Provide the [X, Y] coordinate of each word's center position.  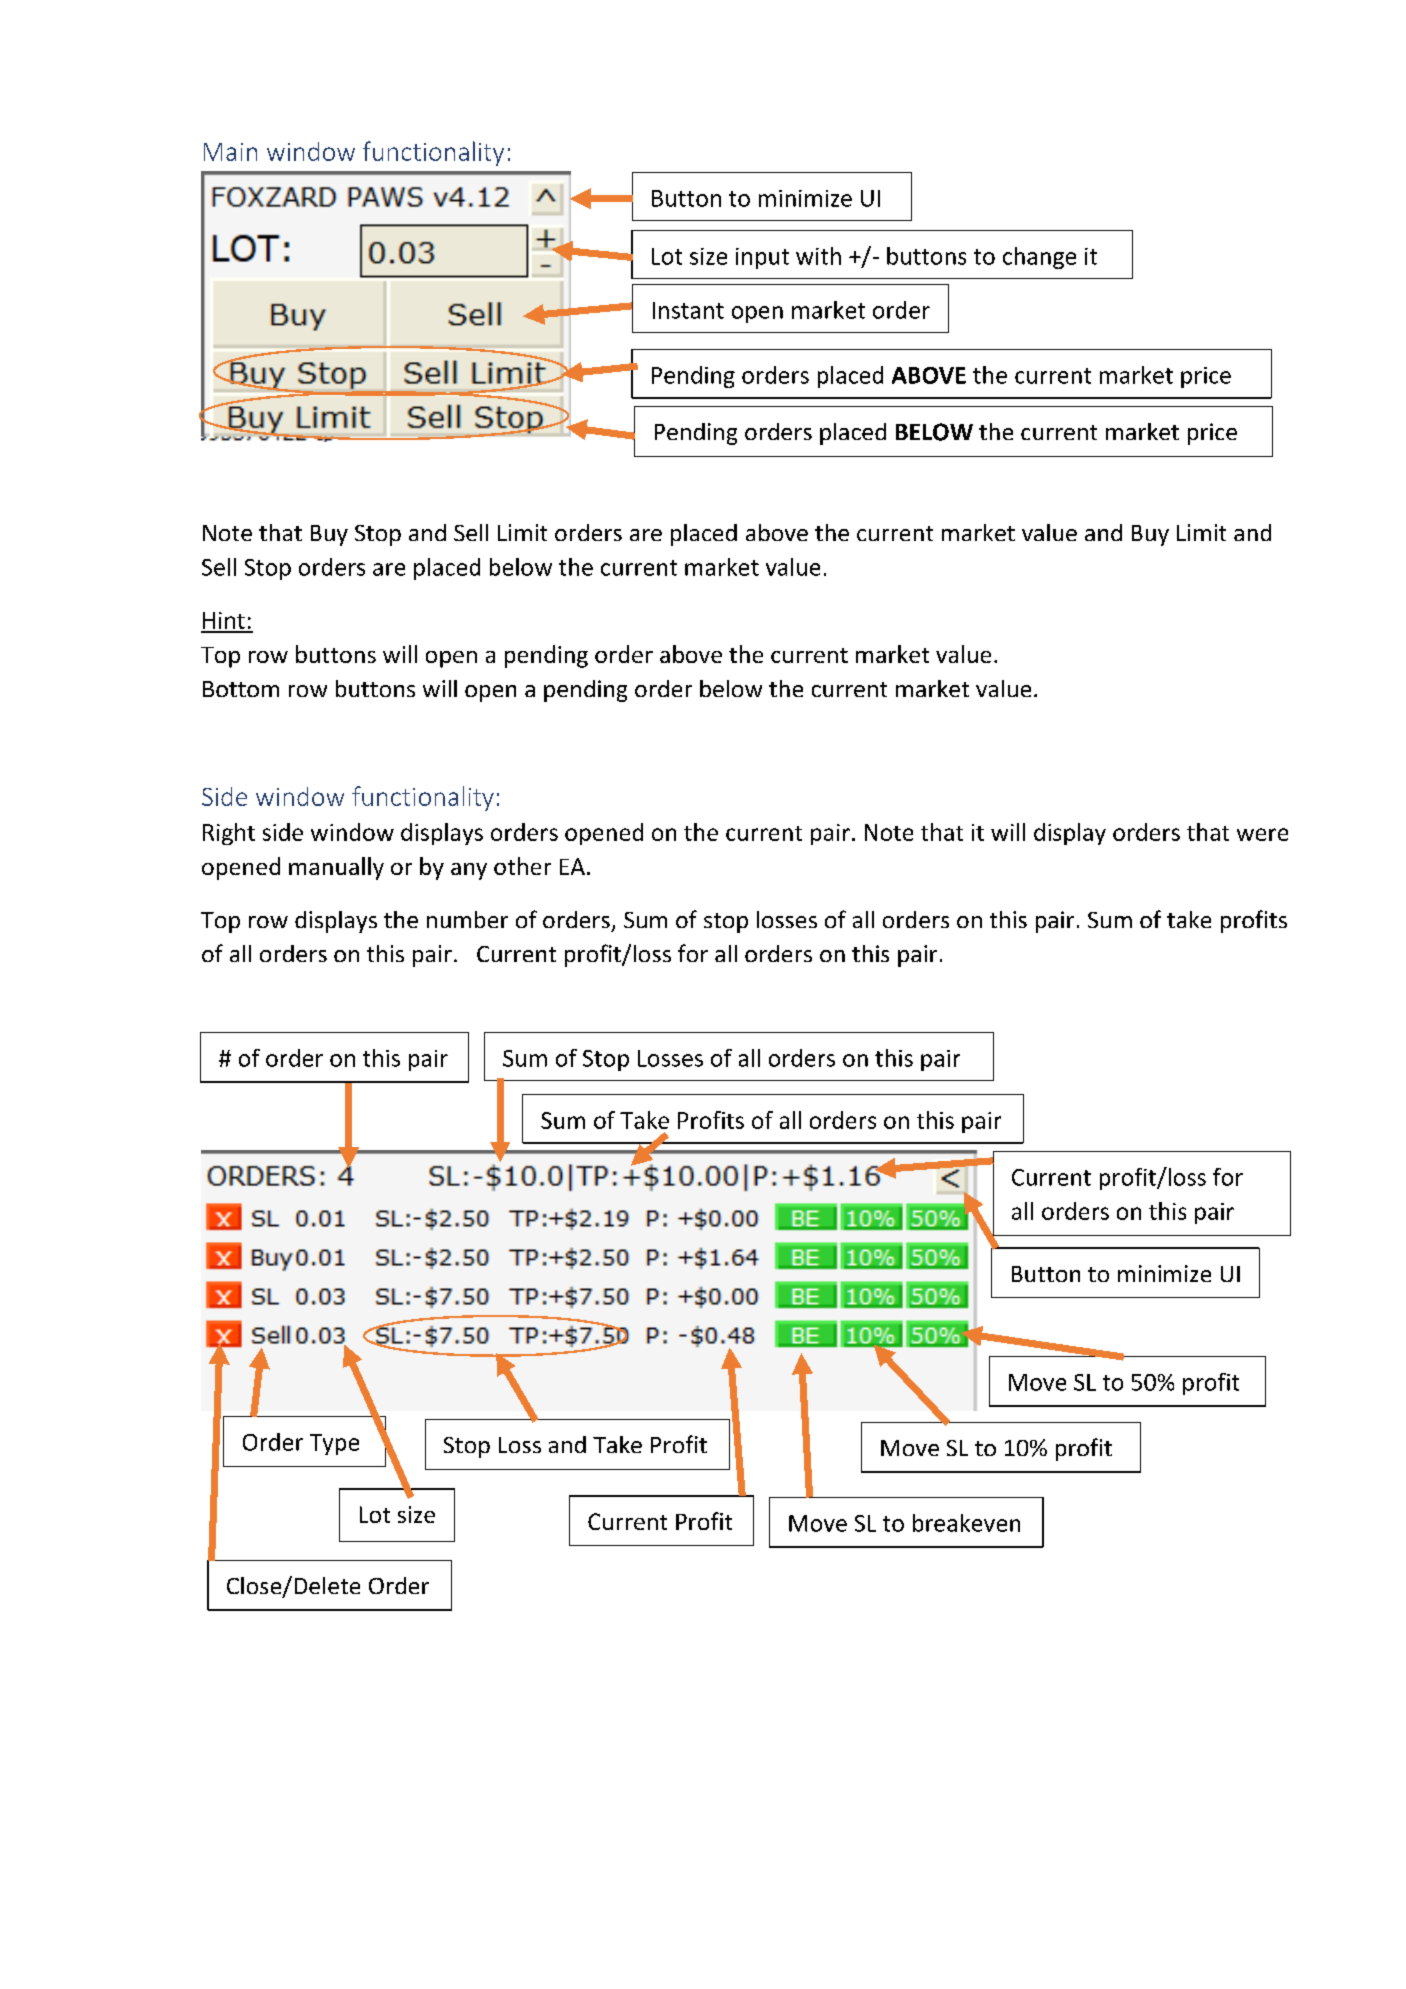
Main [230, 152]
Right [229, 834]
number [467, 919]
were [1262, 834]
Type [334, 1444]
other [522, 866]
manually [336, 868]
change [1039, 258]
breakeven [966, 1523]
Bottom [241, 689]
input [762, 258]
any [469, 871]
